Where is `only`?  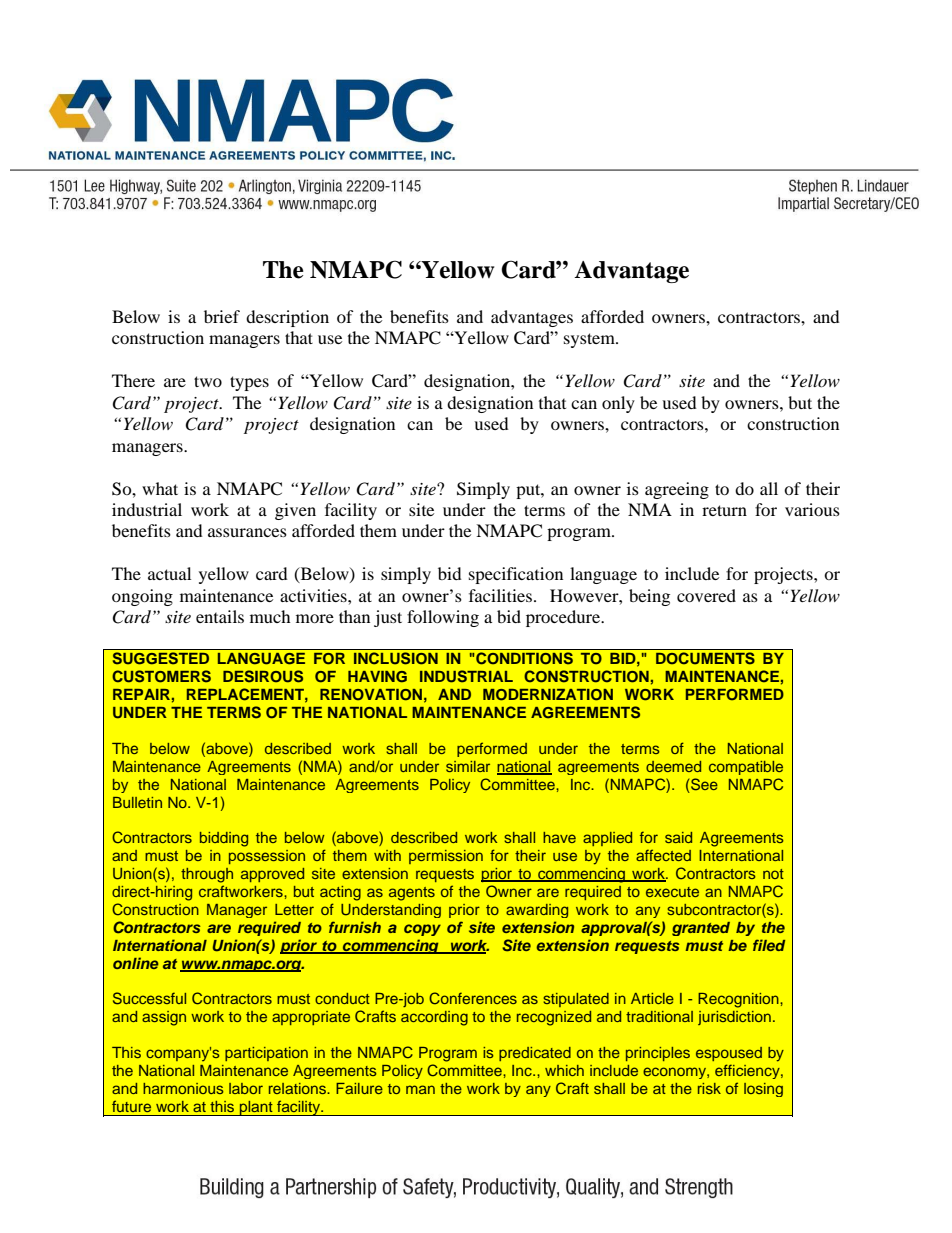
only is located at coordinates (618, 404).
